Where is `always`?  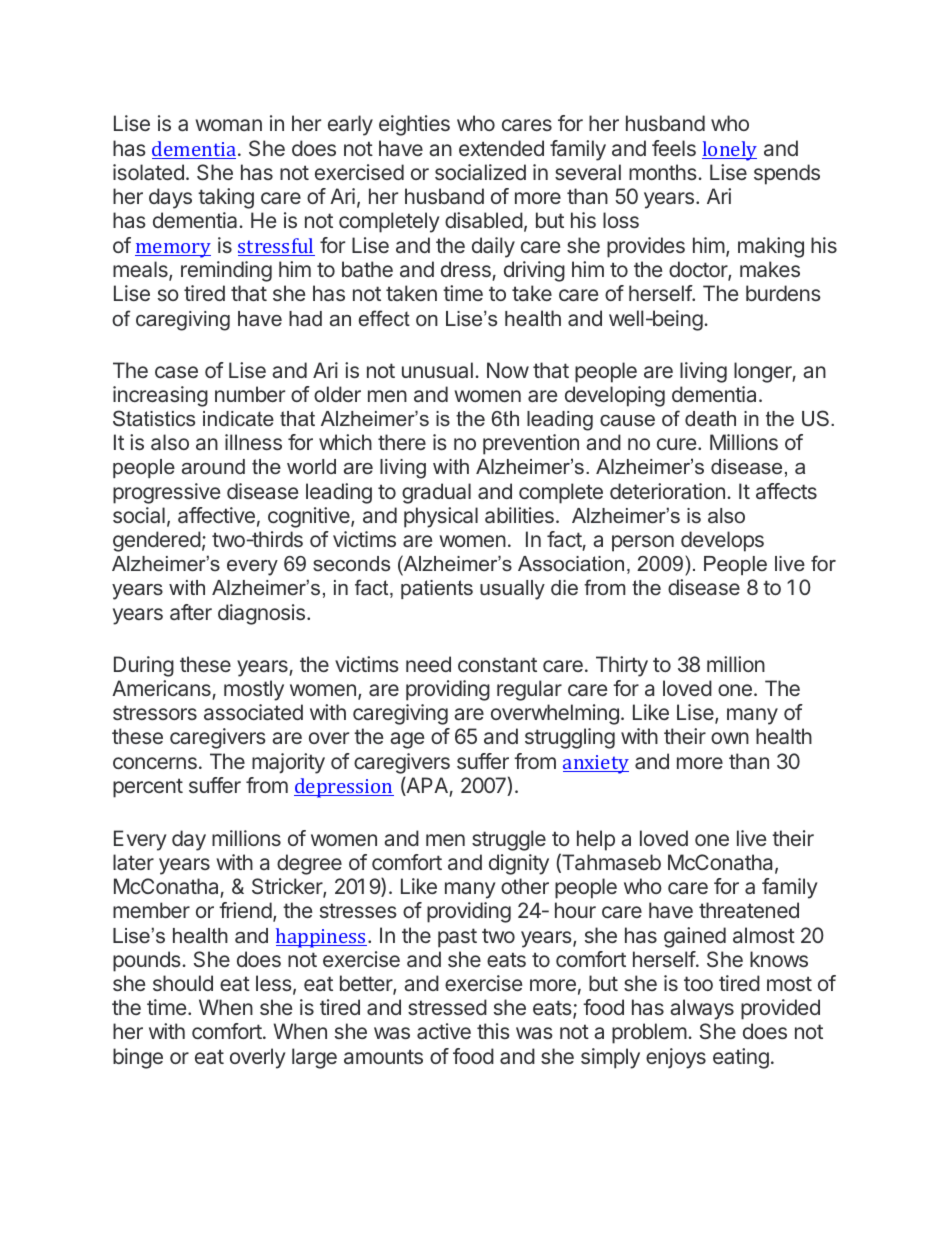
always is located at coordinates (702, 1009).
